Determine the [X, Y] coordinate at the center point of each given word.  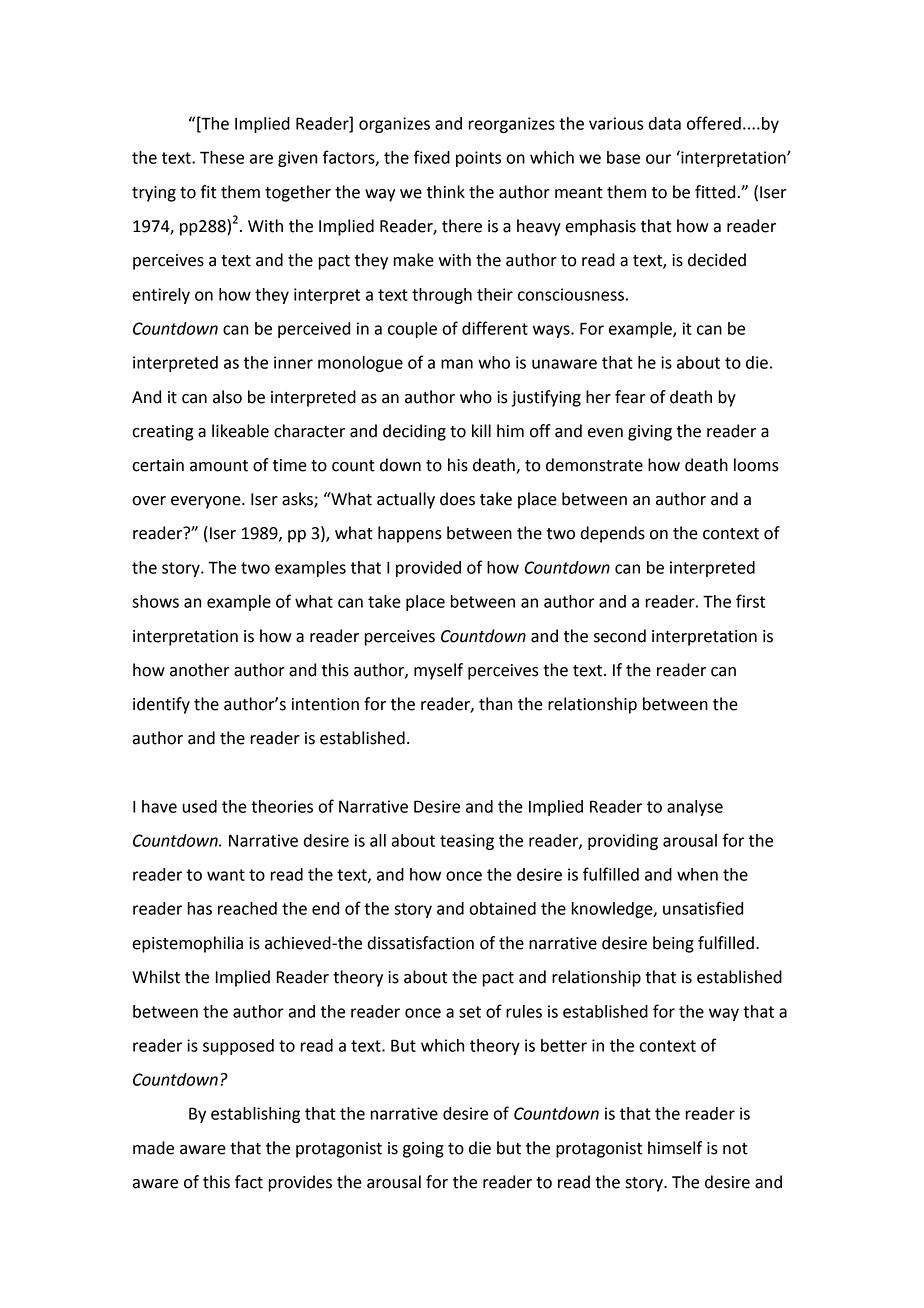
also [227, 397]
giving [650, 433]
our [658, 159]
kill [481, 430]
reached [247, 908]
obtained [502, 908]
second [620, 636]
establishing [255, 1115]
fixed [432, 157]
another [199, 670]
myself [438, 671]
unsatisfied [703, 908]
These [222, 157]
